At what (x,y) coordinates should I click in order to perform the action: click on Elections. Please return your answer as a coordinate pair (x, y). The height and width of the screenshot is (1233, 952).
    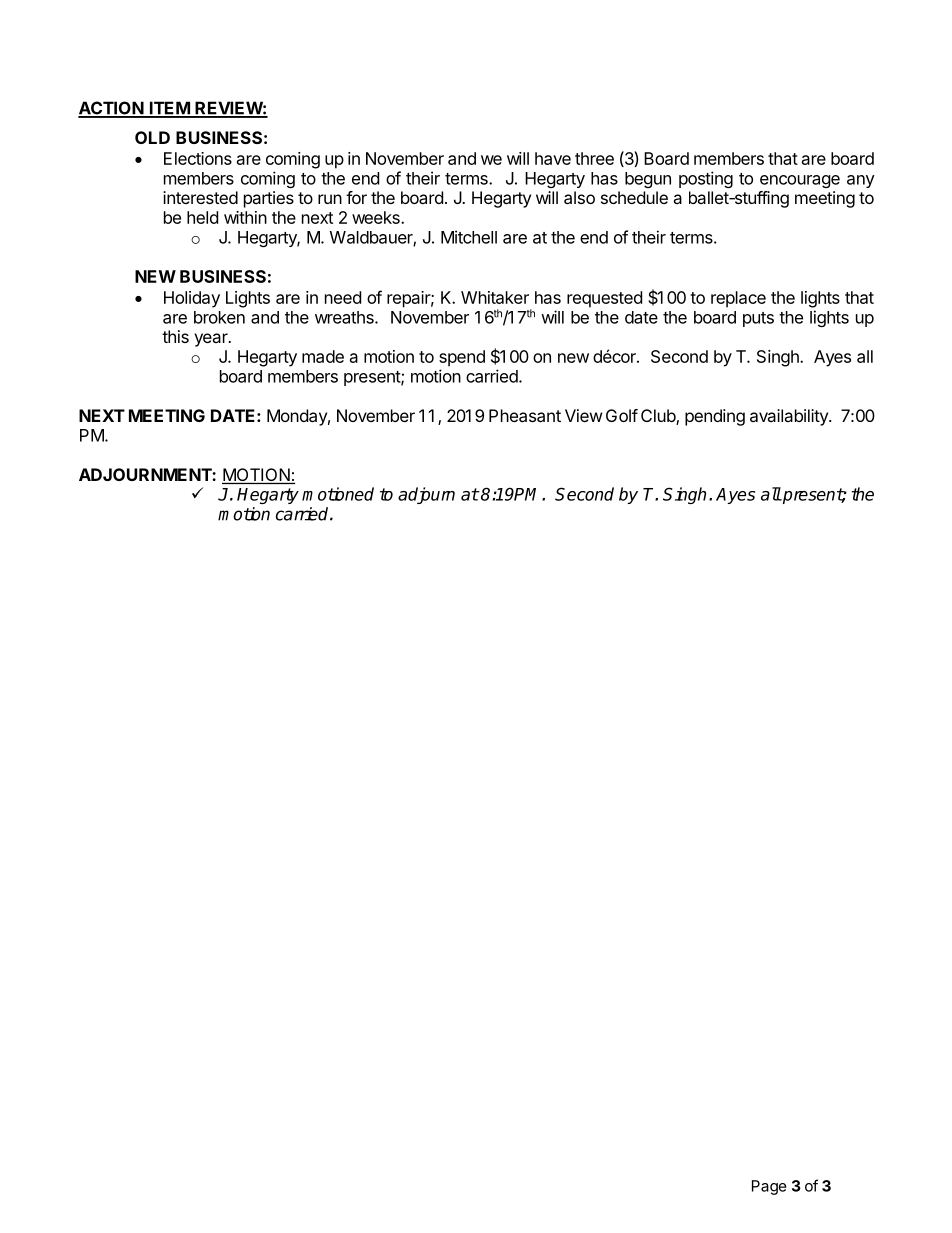
    Looking at the image, I should click on (198, 158).
